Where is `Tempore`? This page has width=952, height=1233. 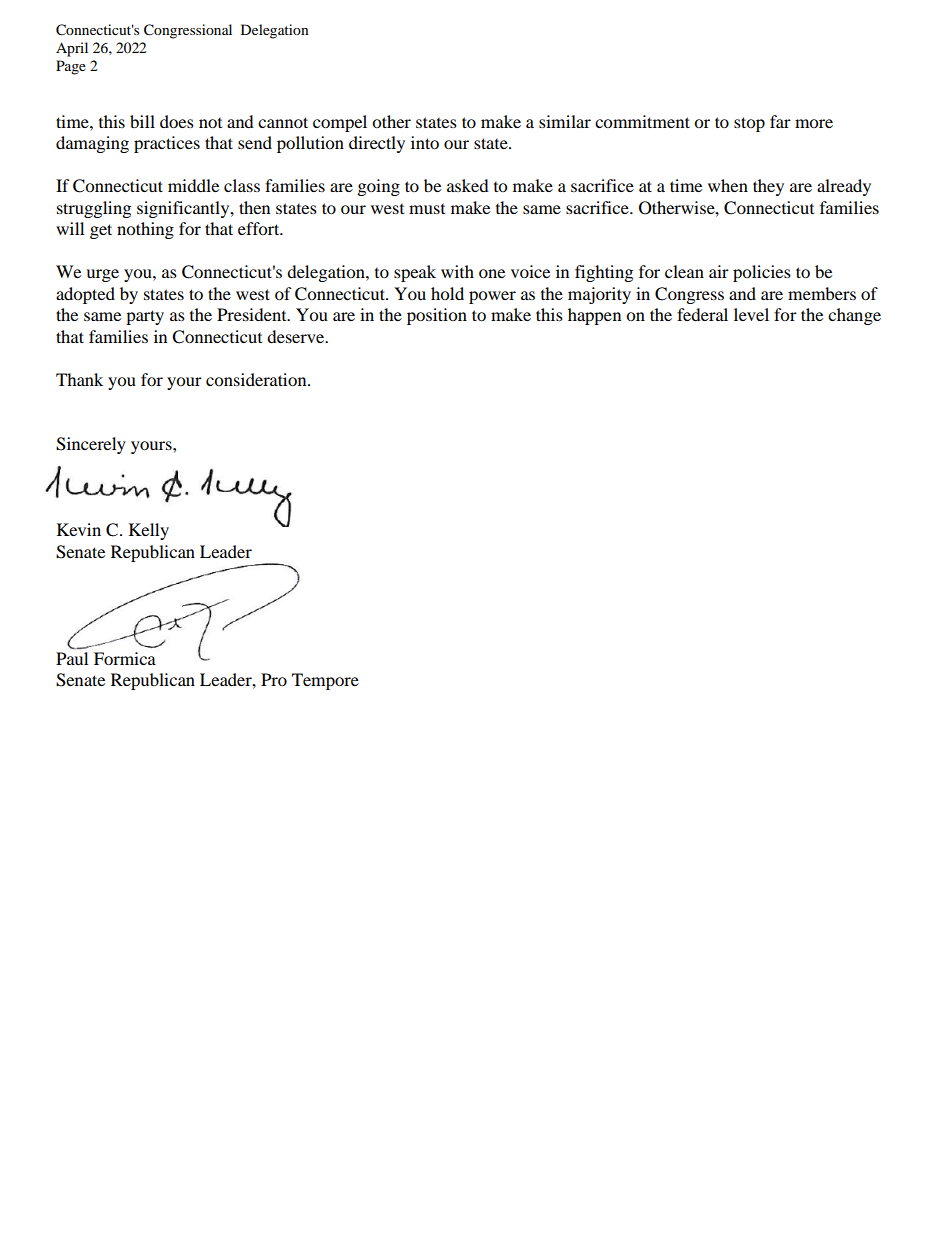 Tempore is located at coordinates (325, 681).
